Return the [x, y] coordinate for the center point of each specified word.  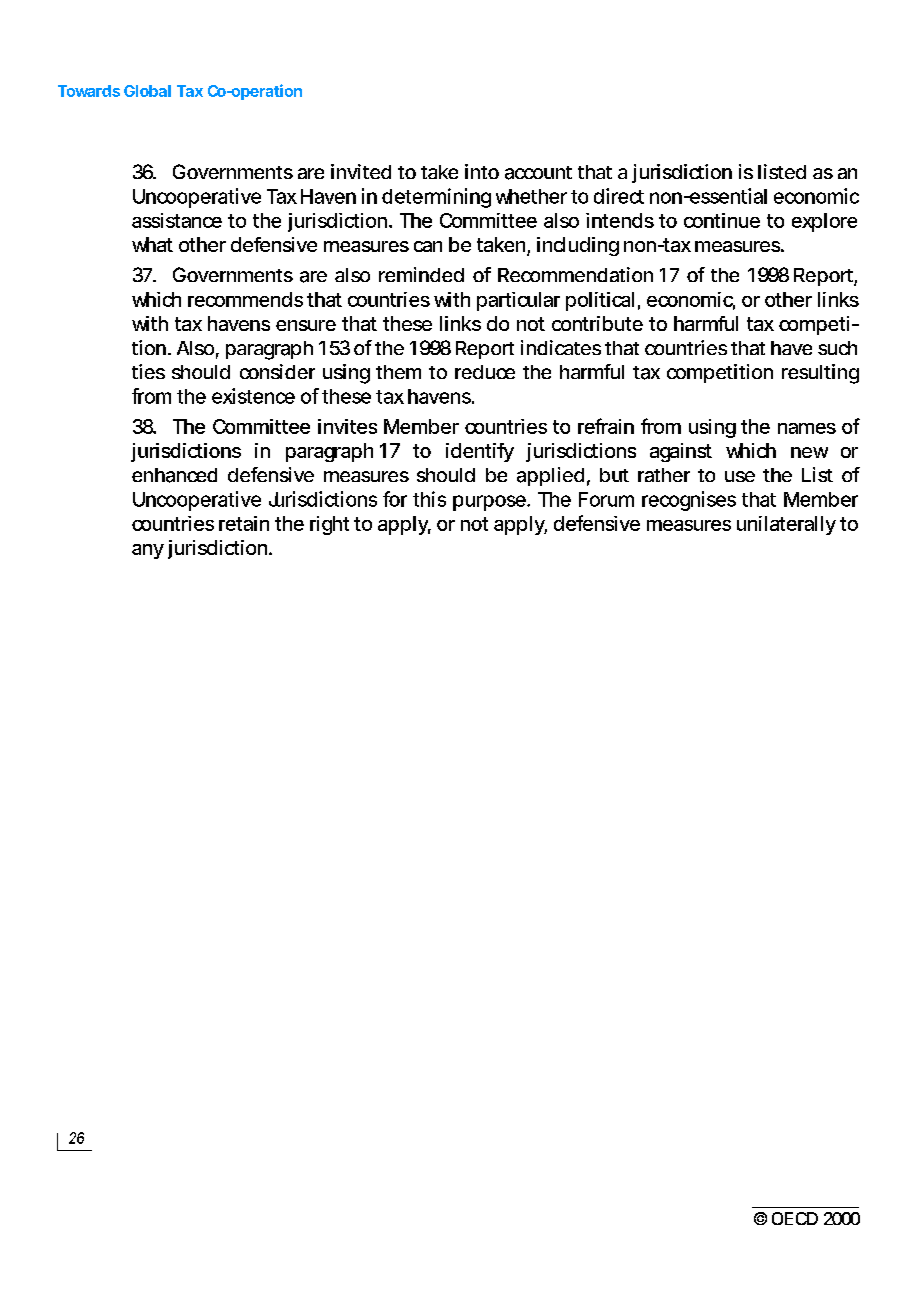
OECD [795, 1218]
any [148, 551]
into [482, 171]
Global [147, 91]
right [329, 525]
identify [480, 452]
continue [722, 220]
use [740, 476]
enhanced [174, 475]
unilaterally [786, 525]
